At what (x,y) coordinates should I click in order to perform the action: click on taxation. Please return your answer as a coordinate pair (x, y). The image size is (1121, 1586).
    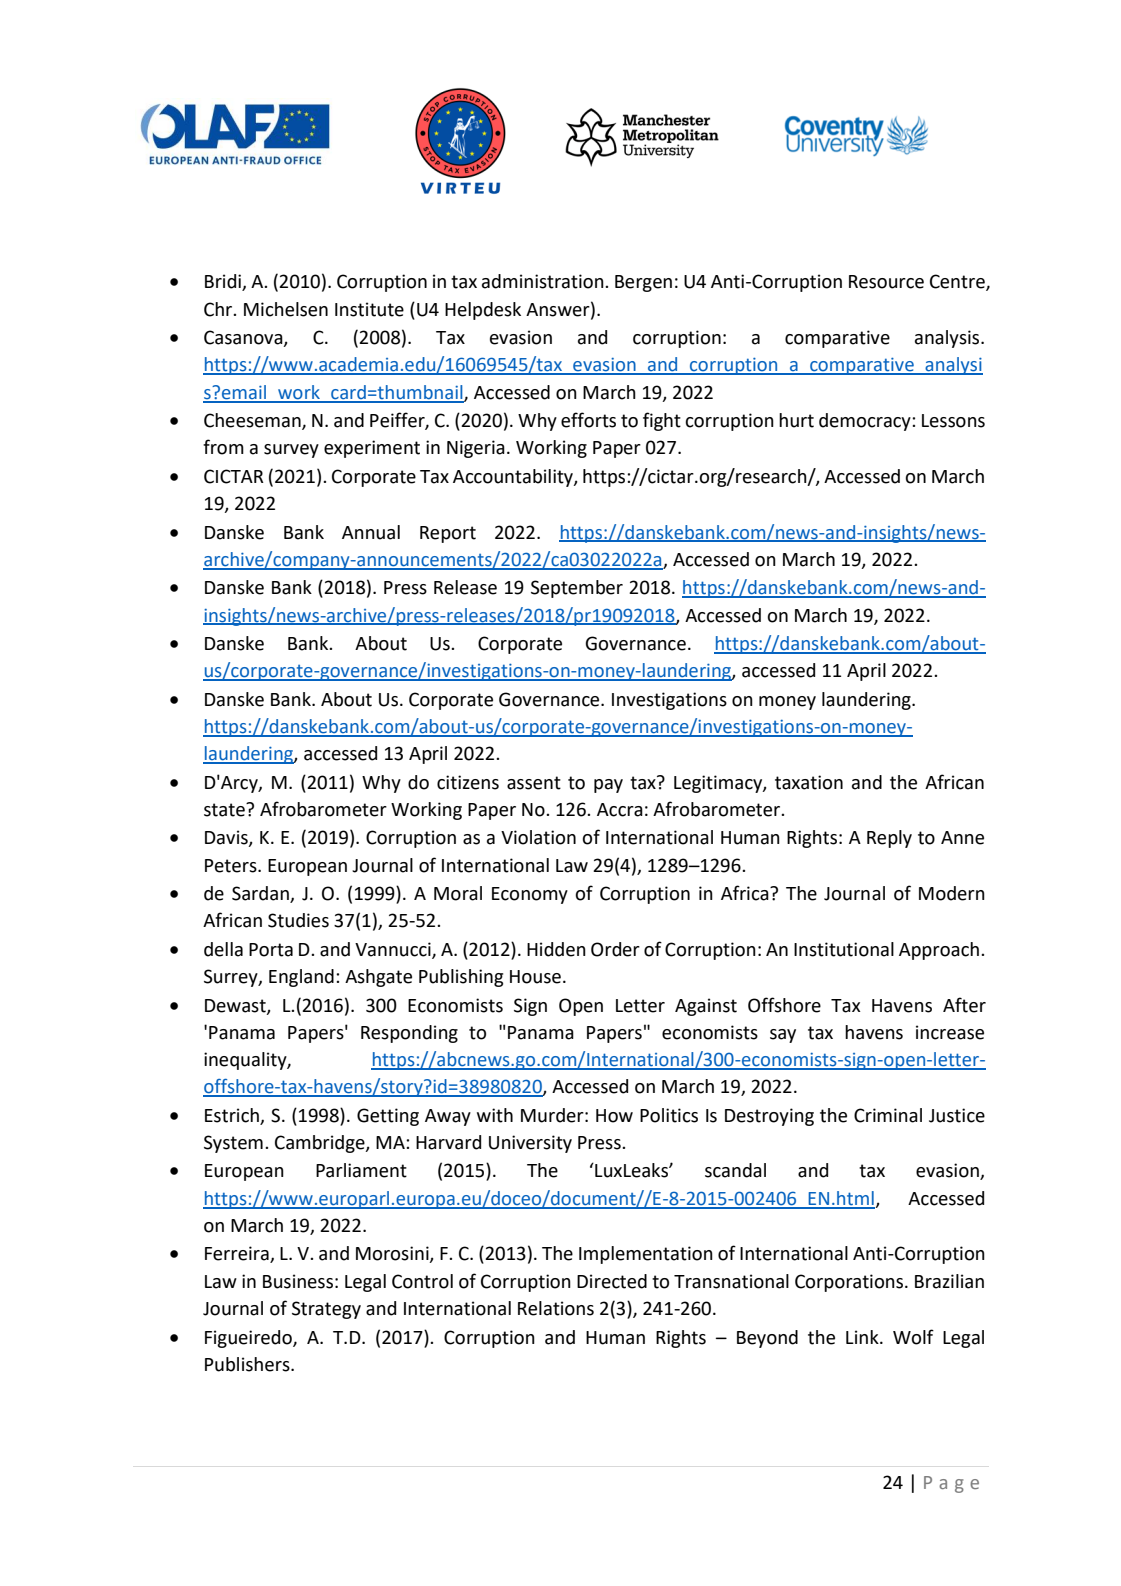
    Looking at the image, I should click on (809, 782).
